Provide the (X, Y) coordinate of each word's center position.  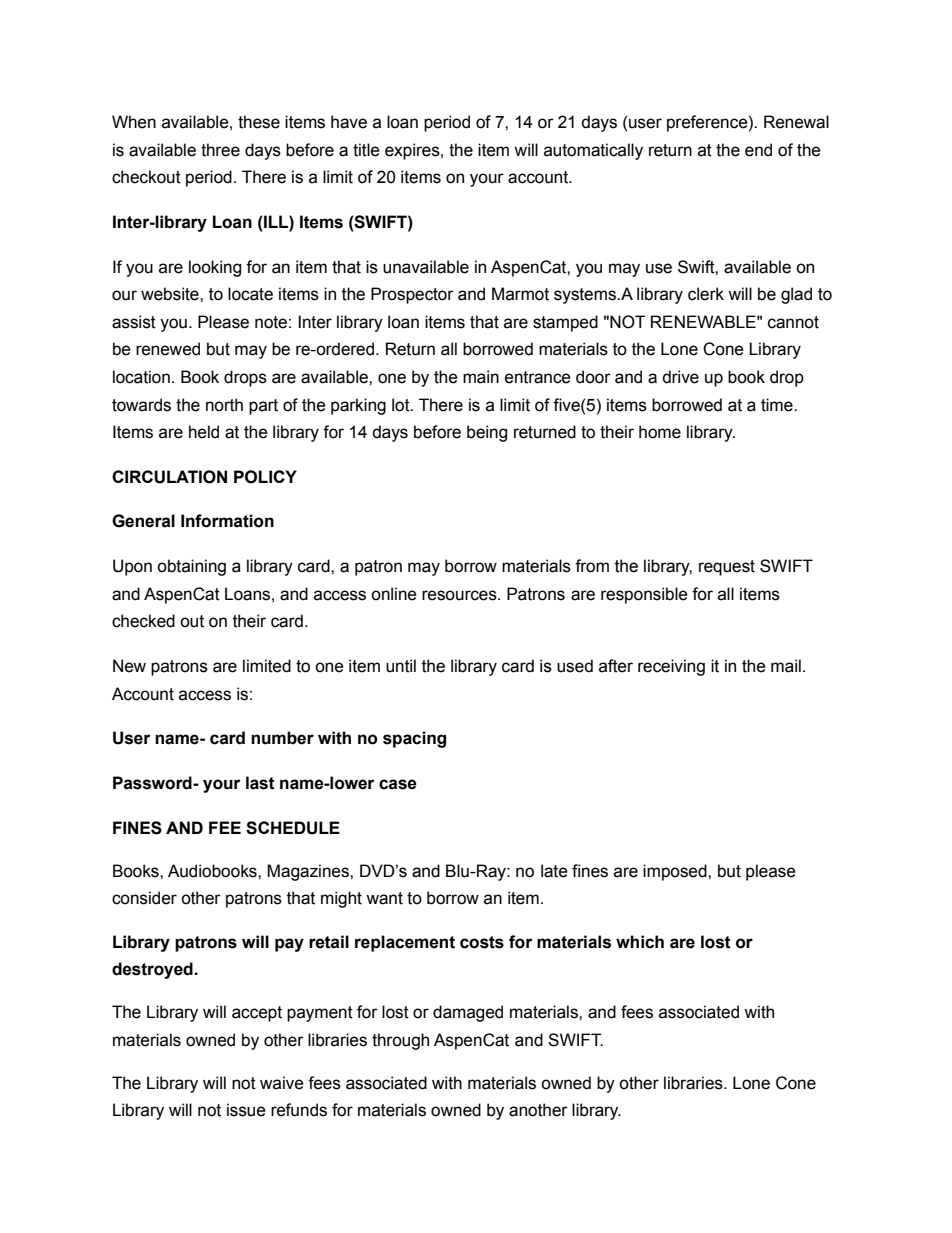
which (640, 942)
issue (246, 1110)
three (220, 150)
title (366, 150)
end (758, 150)
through (400, 1041)
